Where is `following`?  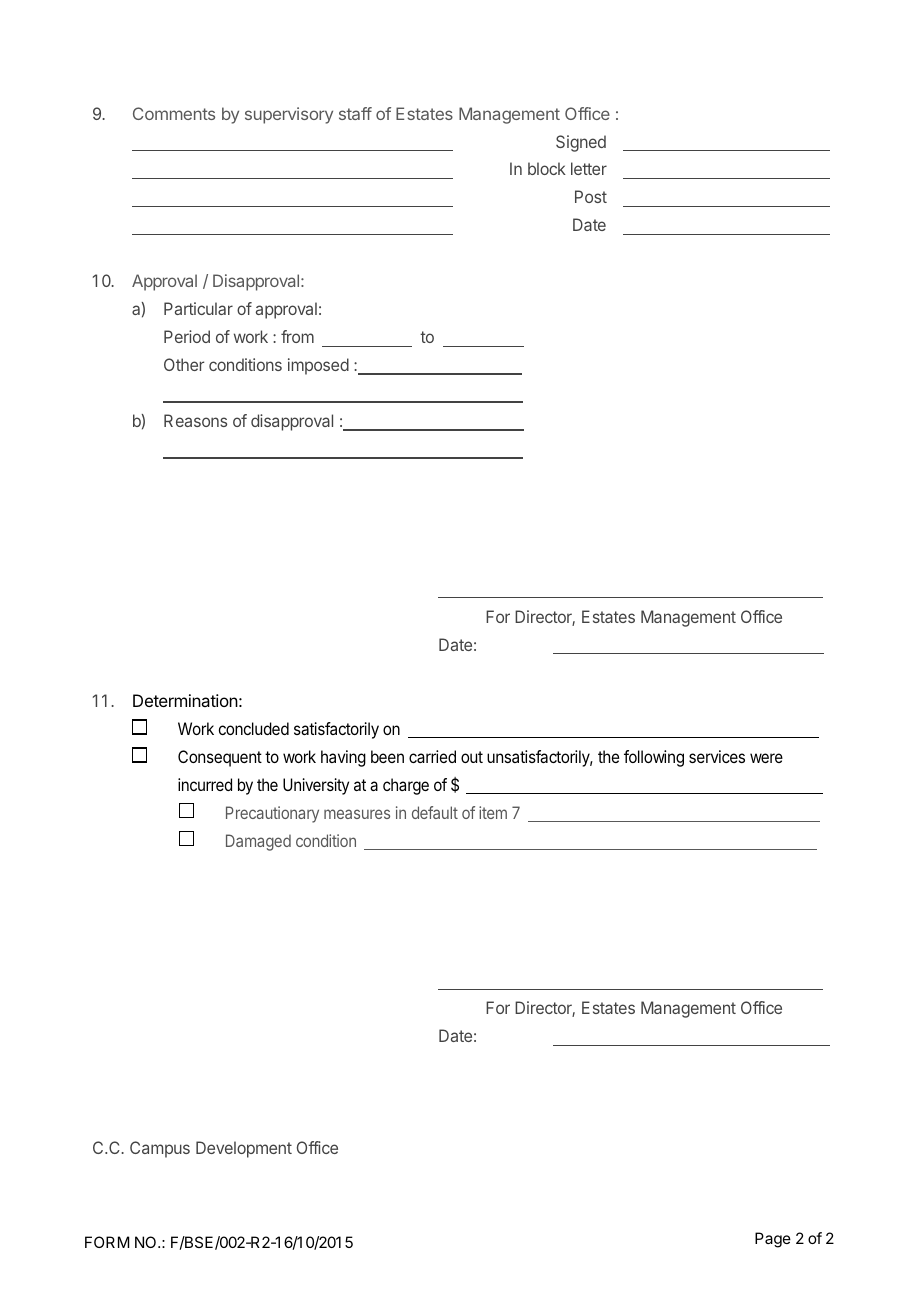 following is located at coordinates (654, 758).
